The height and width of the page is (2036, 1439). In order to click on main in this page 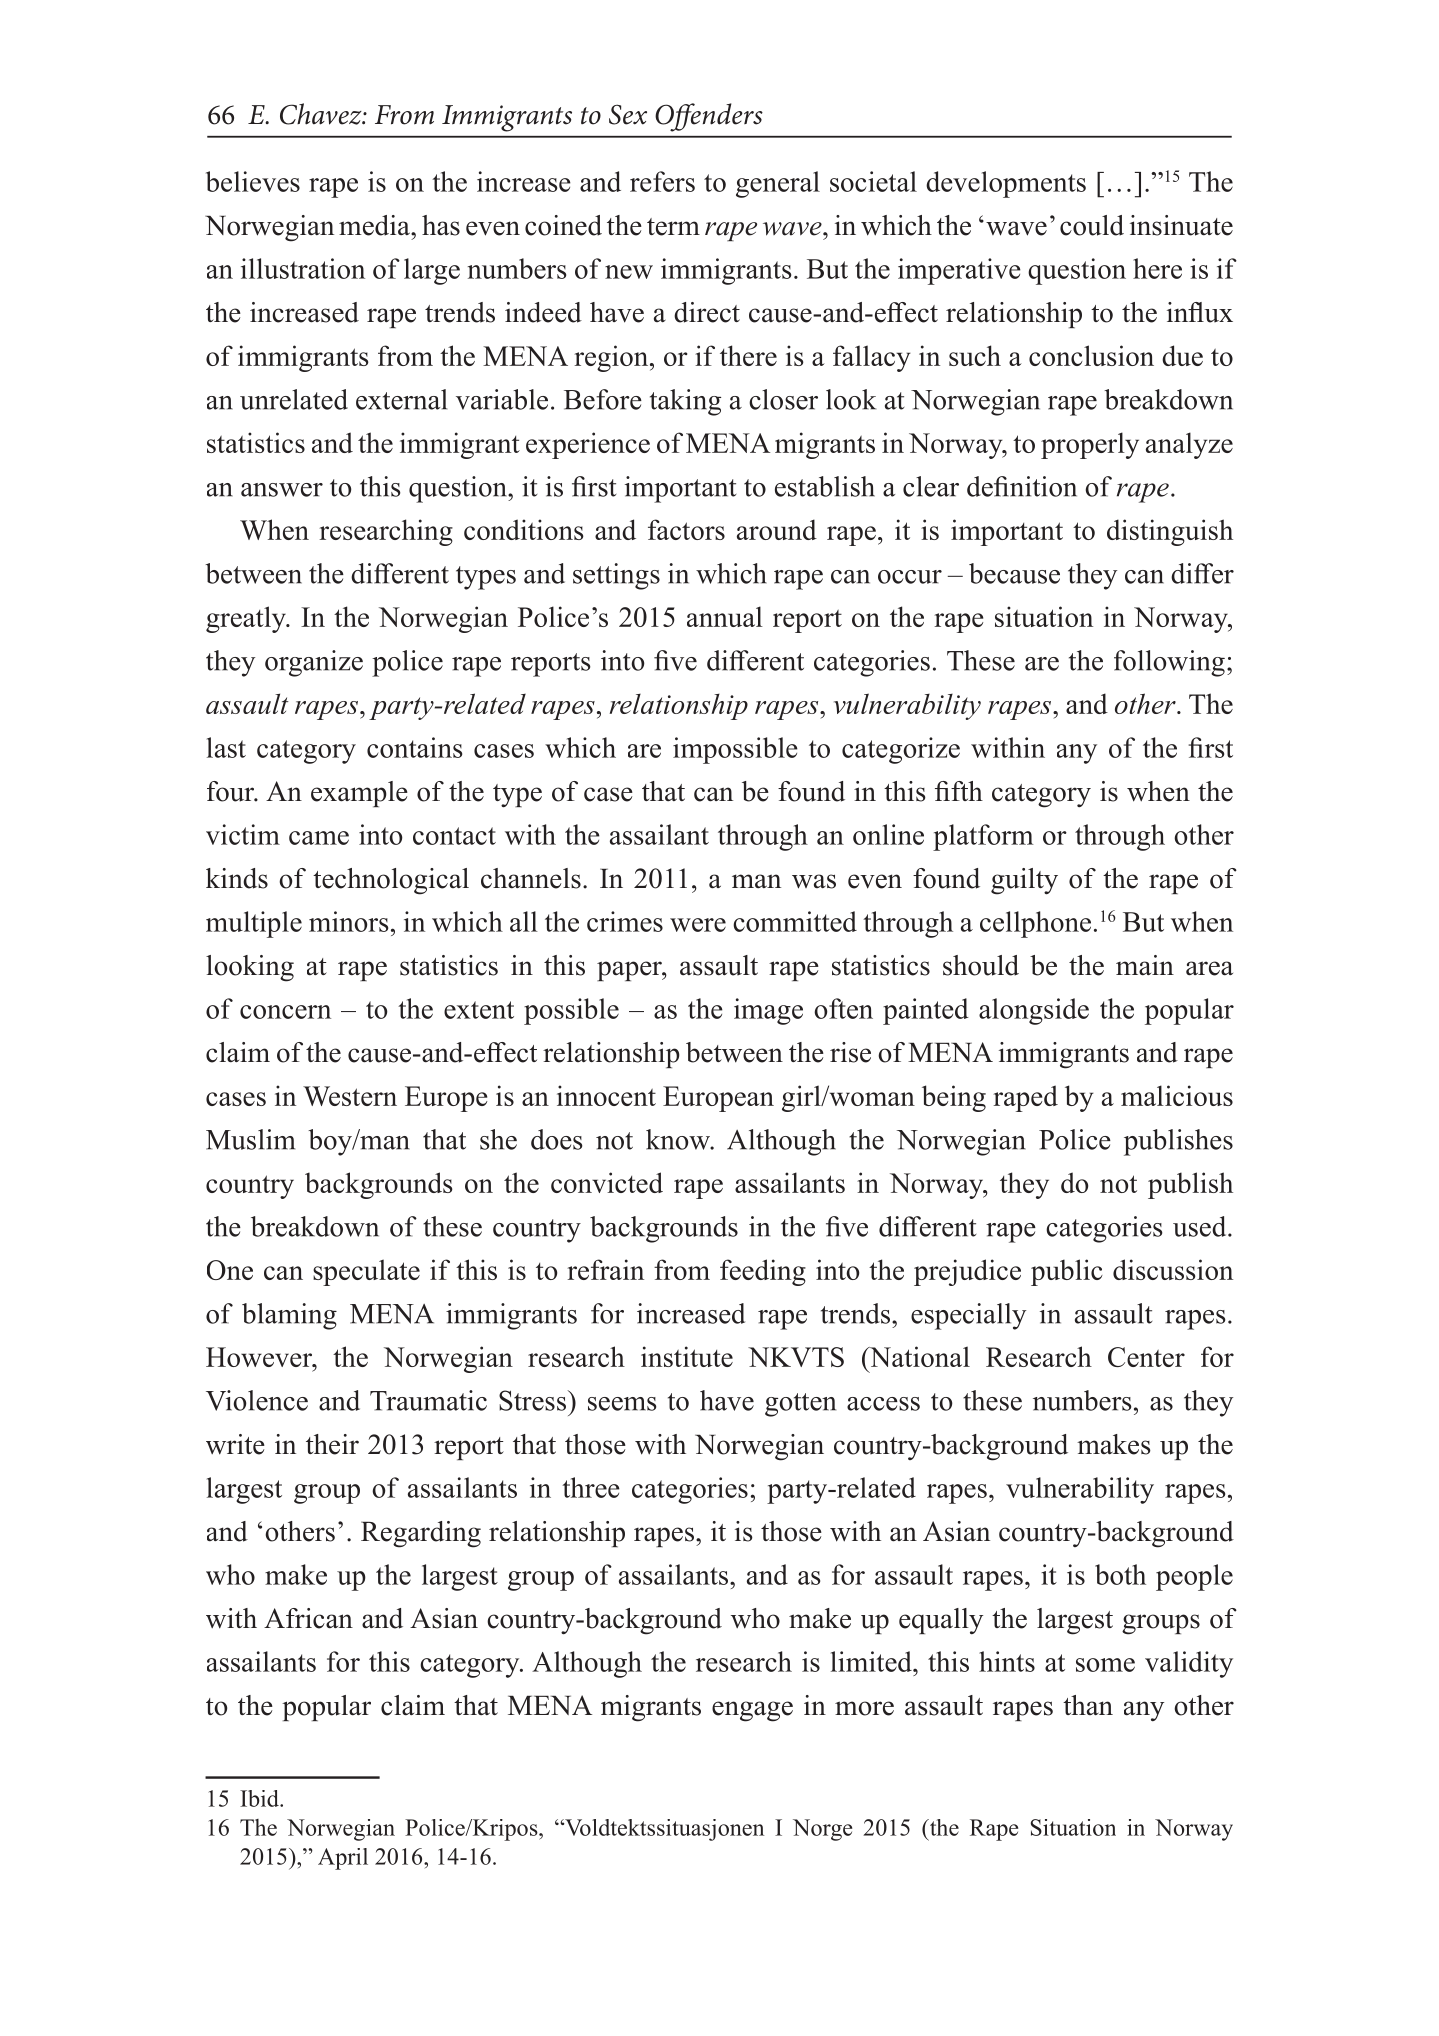, I will do `click(1145, 965)`.
